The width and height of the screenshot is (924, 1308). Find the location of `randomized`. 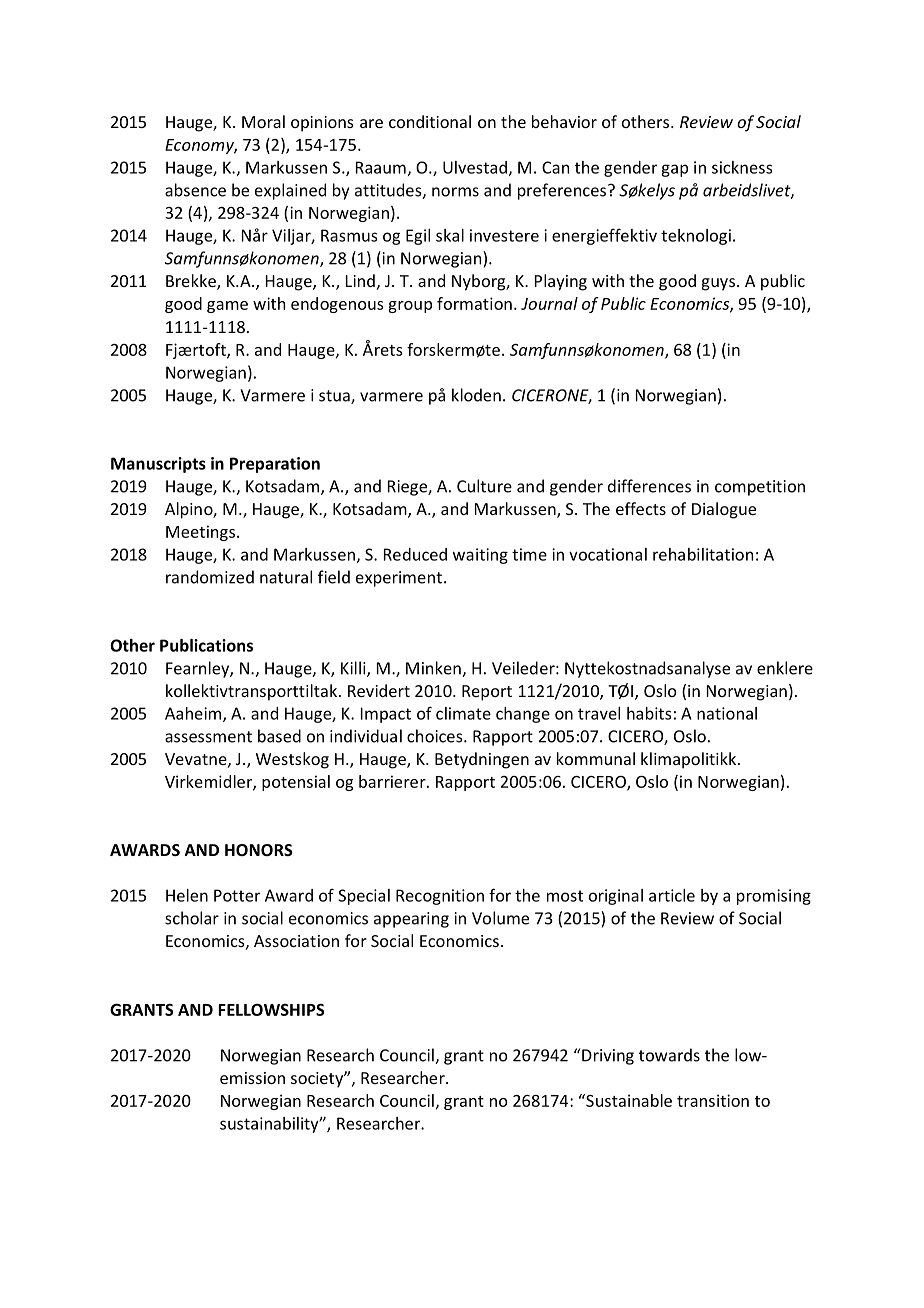

randomized is located at coordinates (210, 577).
